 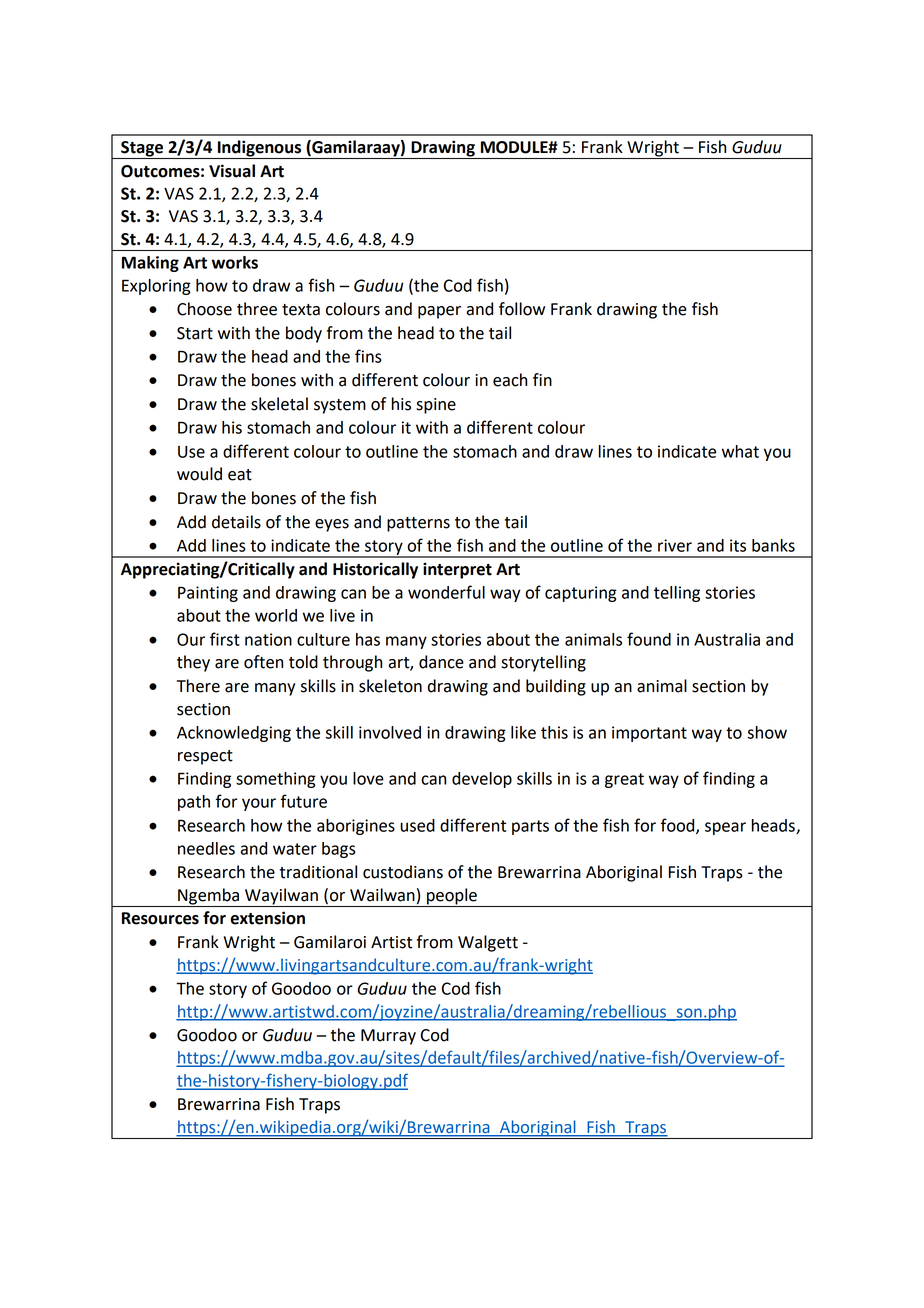 I want to click on extension, so click(x=267, y=918).
